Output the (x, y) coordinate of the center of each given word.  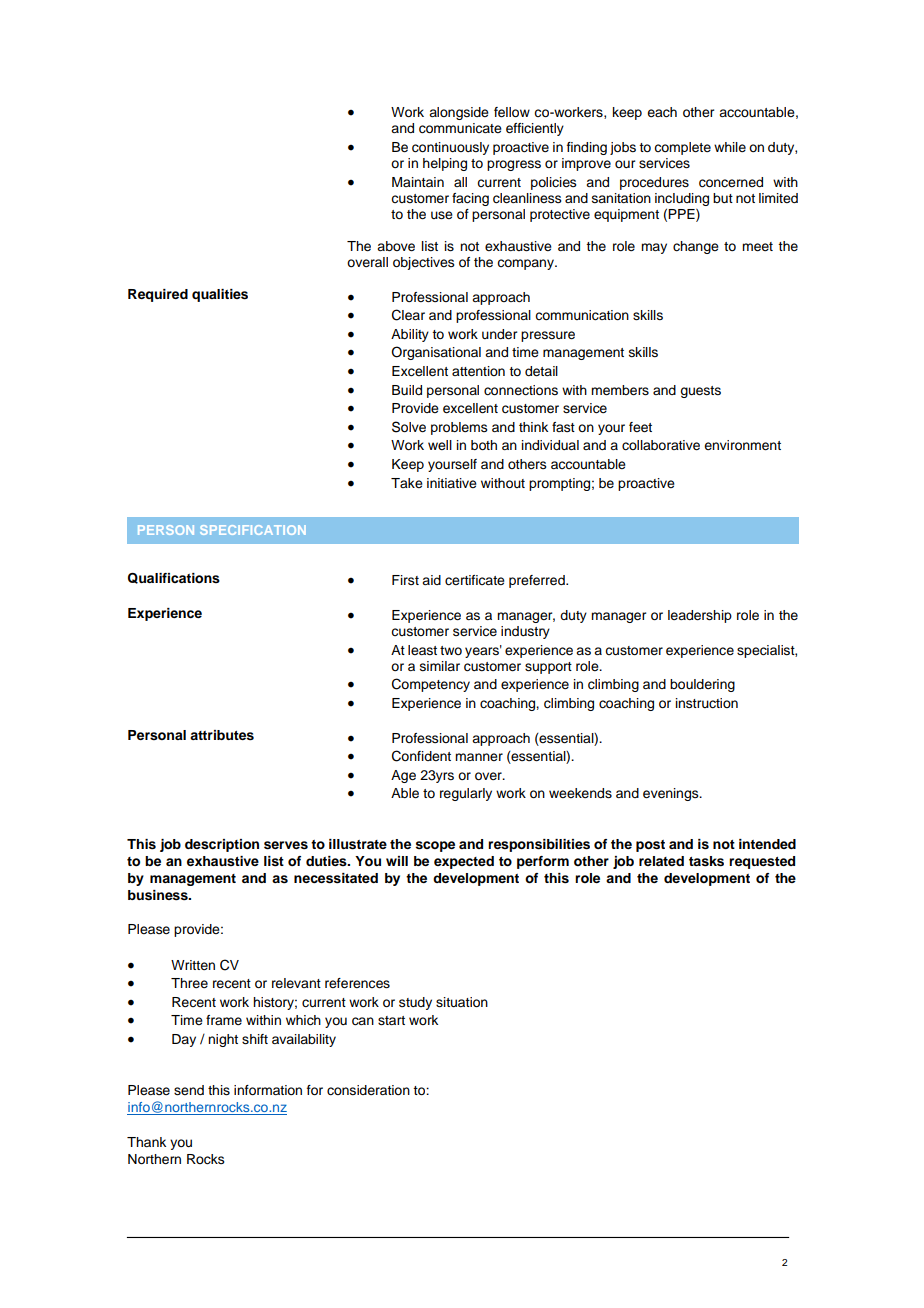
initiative (452, 483)
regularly (466, 794)
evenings (672, 794)
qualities (220, 295)
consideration (368, 1090)
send (189, 1090)
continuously (450, 148)
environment (742, 445)
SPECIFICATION (253, 530)
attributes (222, 735)
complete (682, 148)
